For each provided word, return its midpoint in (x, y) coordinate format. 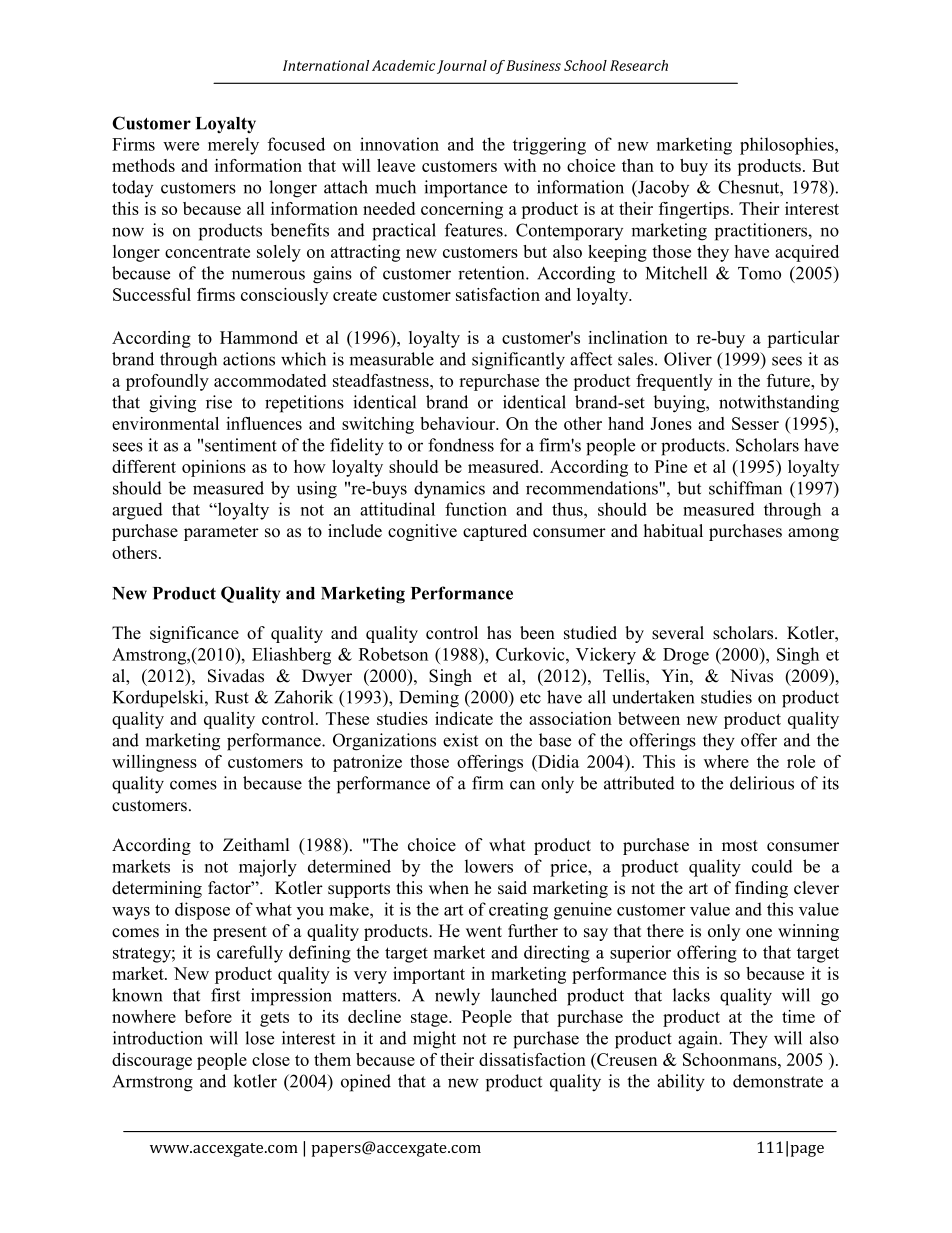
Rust (232, 697)
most (740, 846)
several (678, 633)
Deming (429, 699)
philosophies (788, 146)
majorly (268, 868)
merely (233, 146)
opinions (214, 468)
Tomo (759, 273)
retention (492, 273)
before (208, 1016)
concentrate (207, 252)
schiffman (745, 488)
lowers (489, 866)
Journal (462, 67)
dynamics (449, 490)
